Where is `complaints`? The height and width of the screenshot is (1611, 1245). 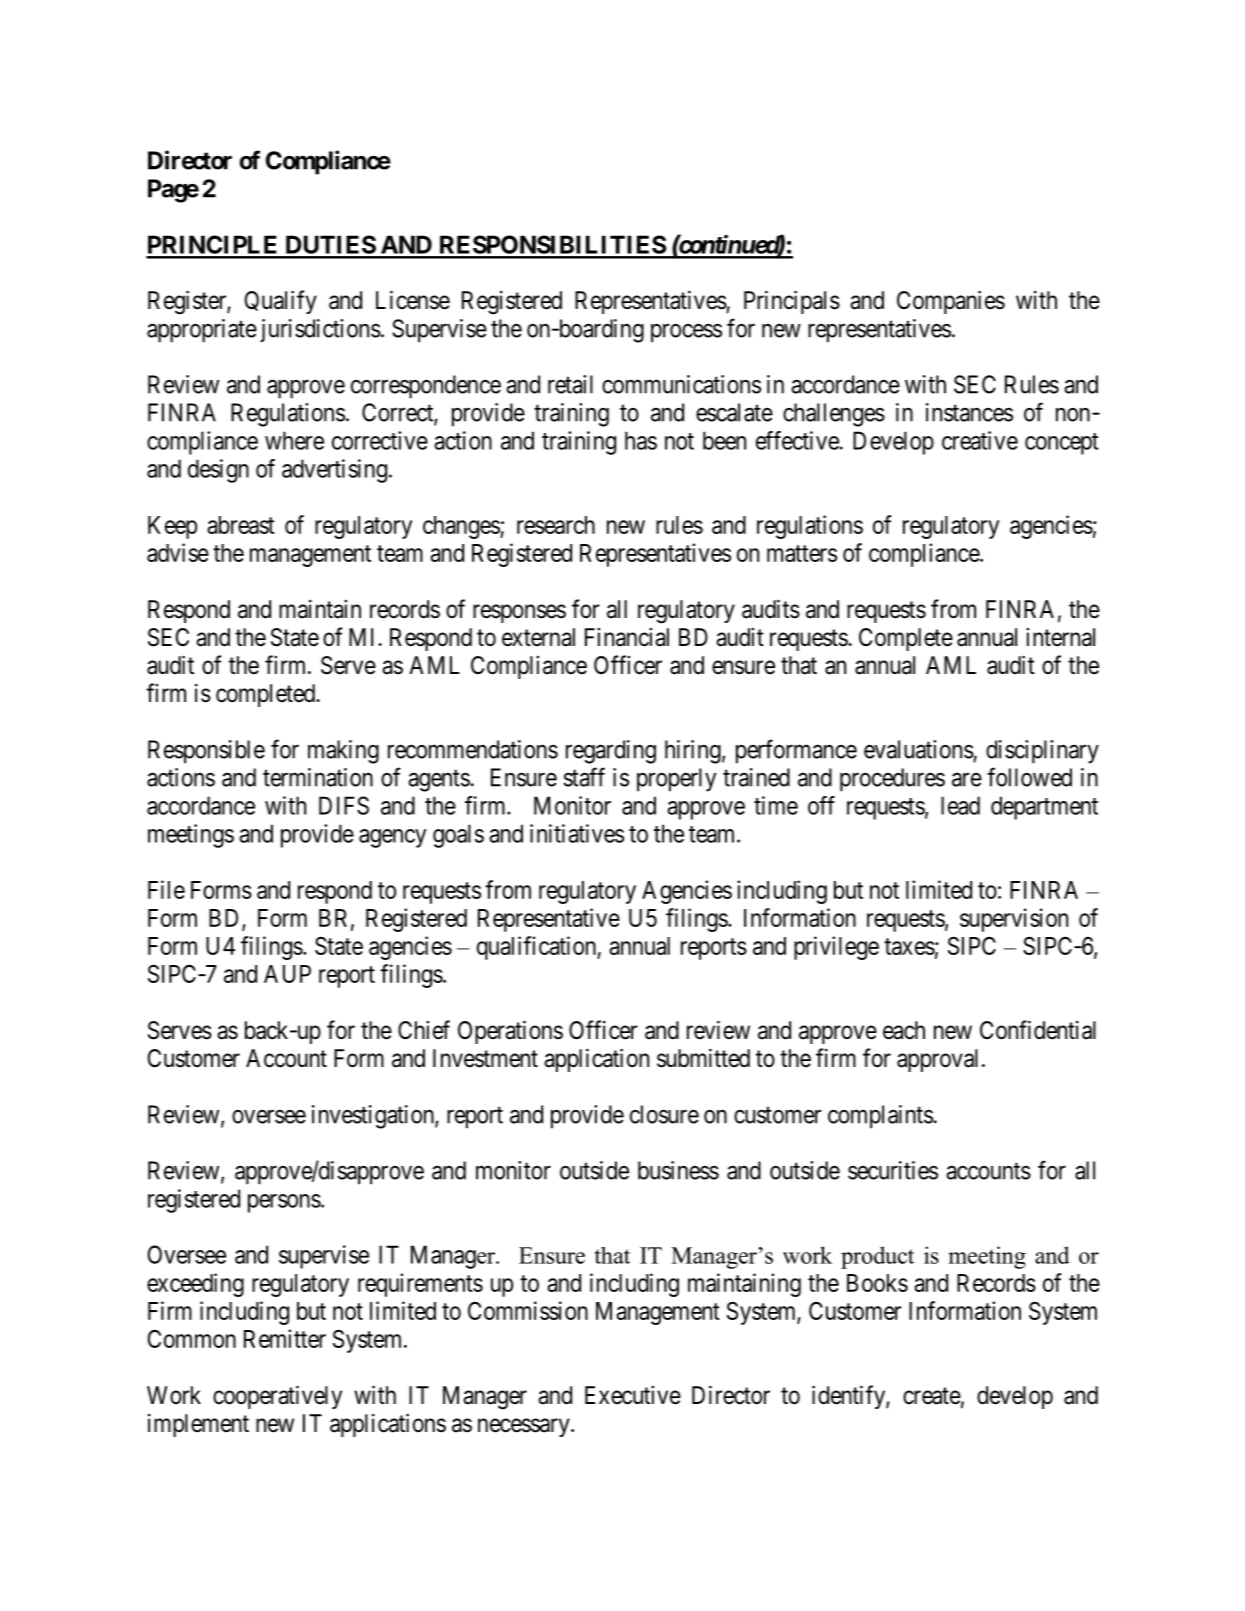
complaints is located at coordinates (880, 1117).
